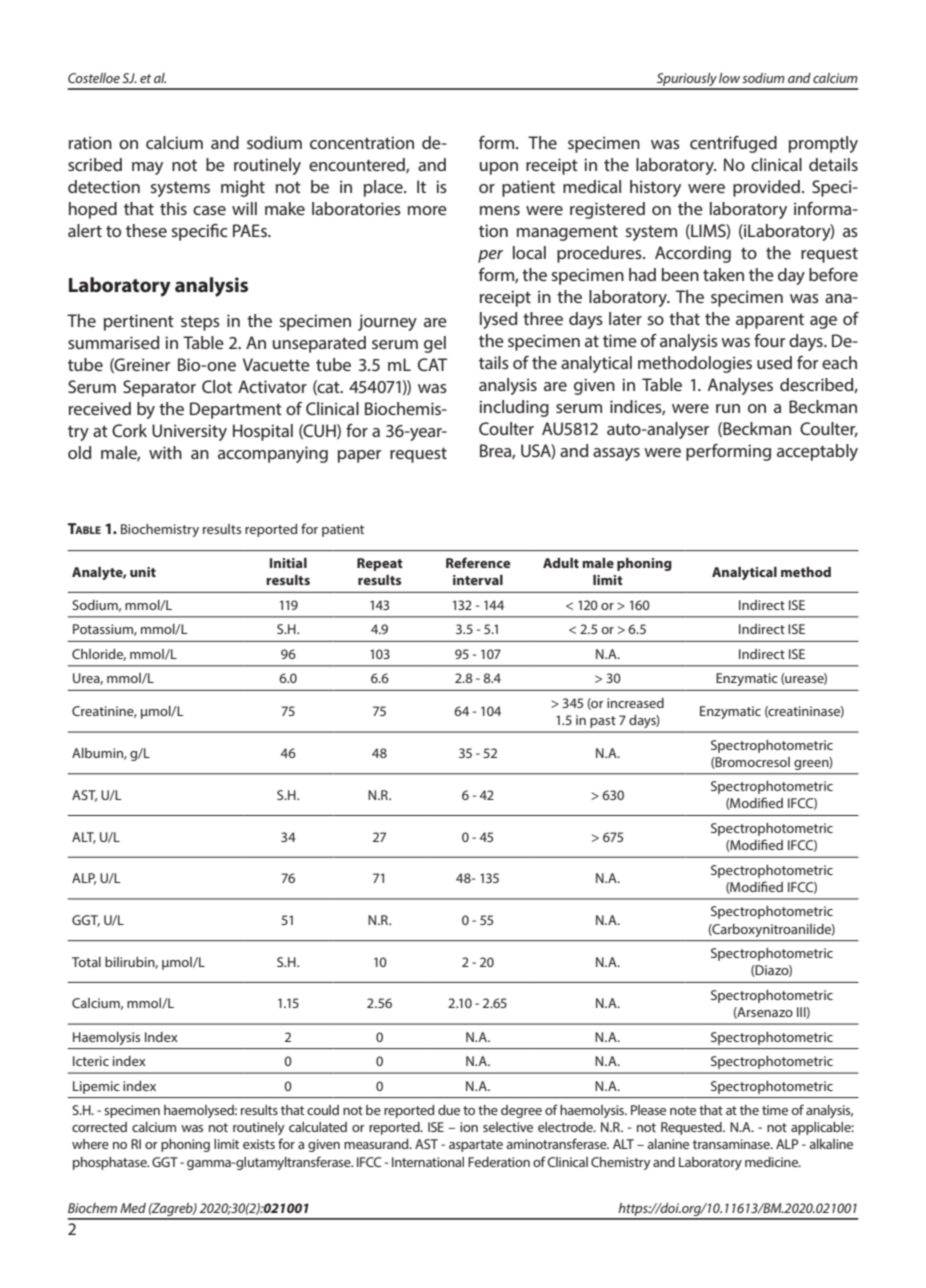 The width and height of the image is (926, 1288). I want to click on corrected, so click(99, 1127).
